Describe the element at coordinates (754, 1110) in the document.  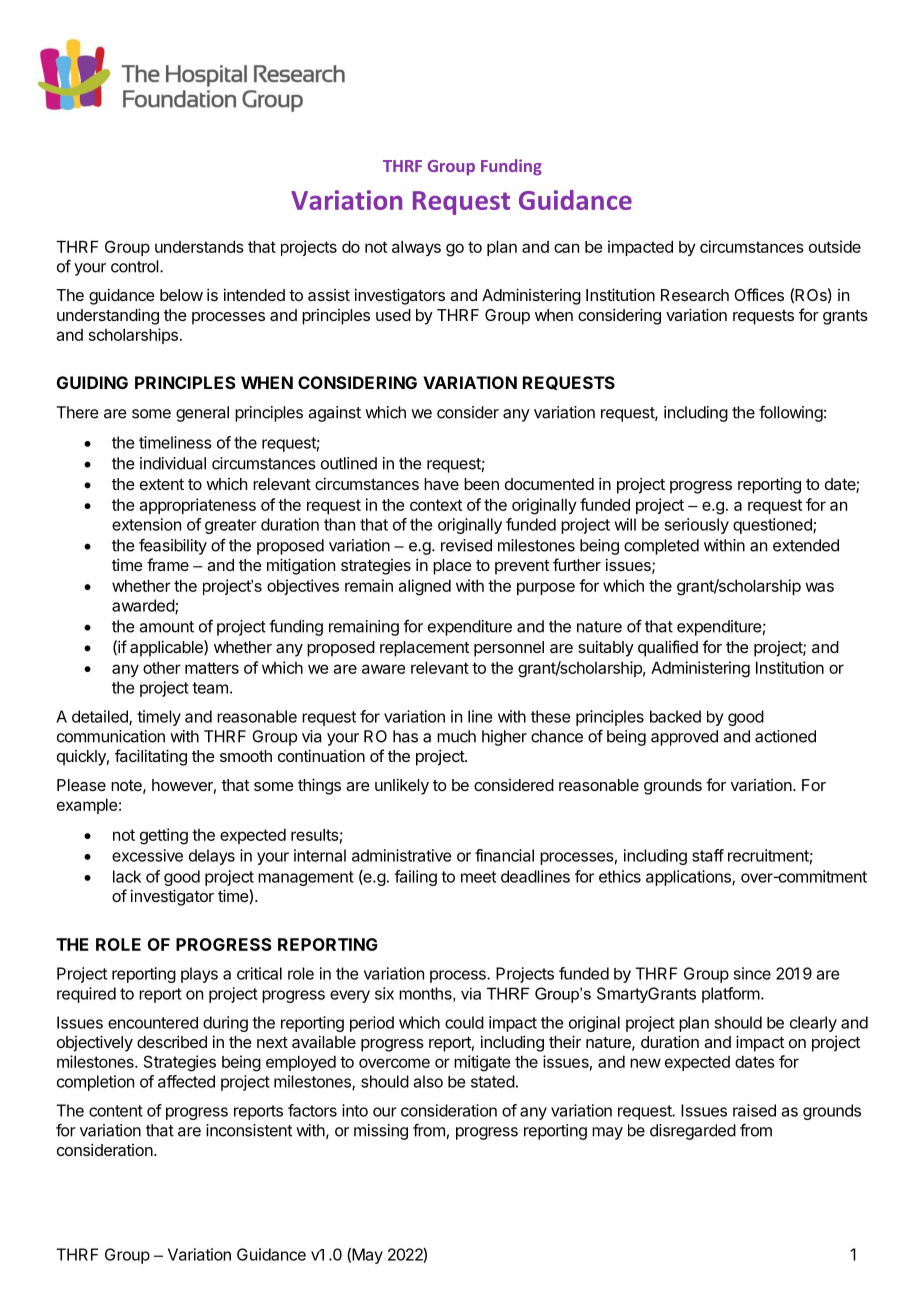
I see `raised` at that location.
